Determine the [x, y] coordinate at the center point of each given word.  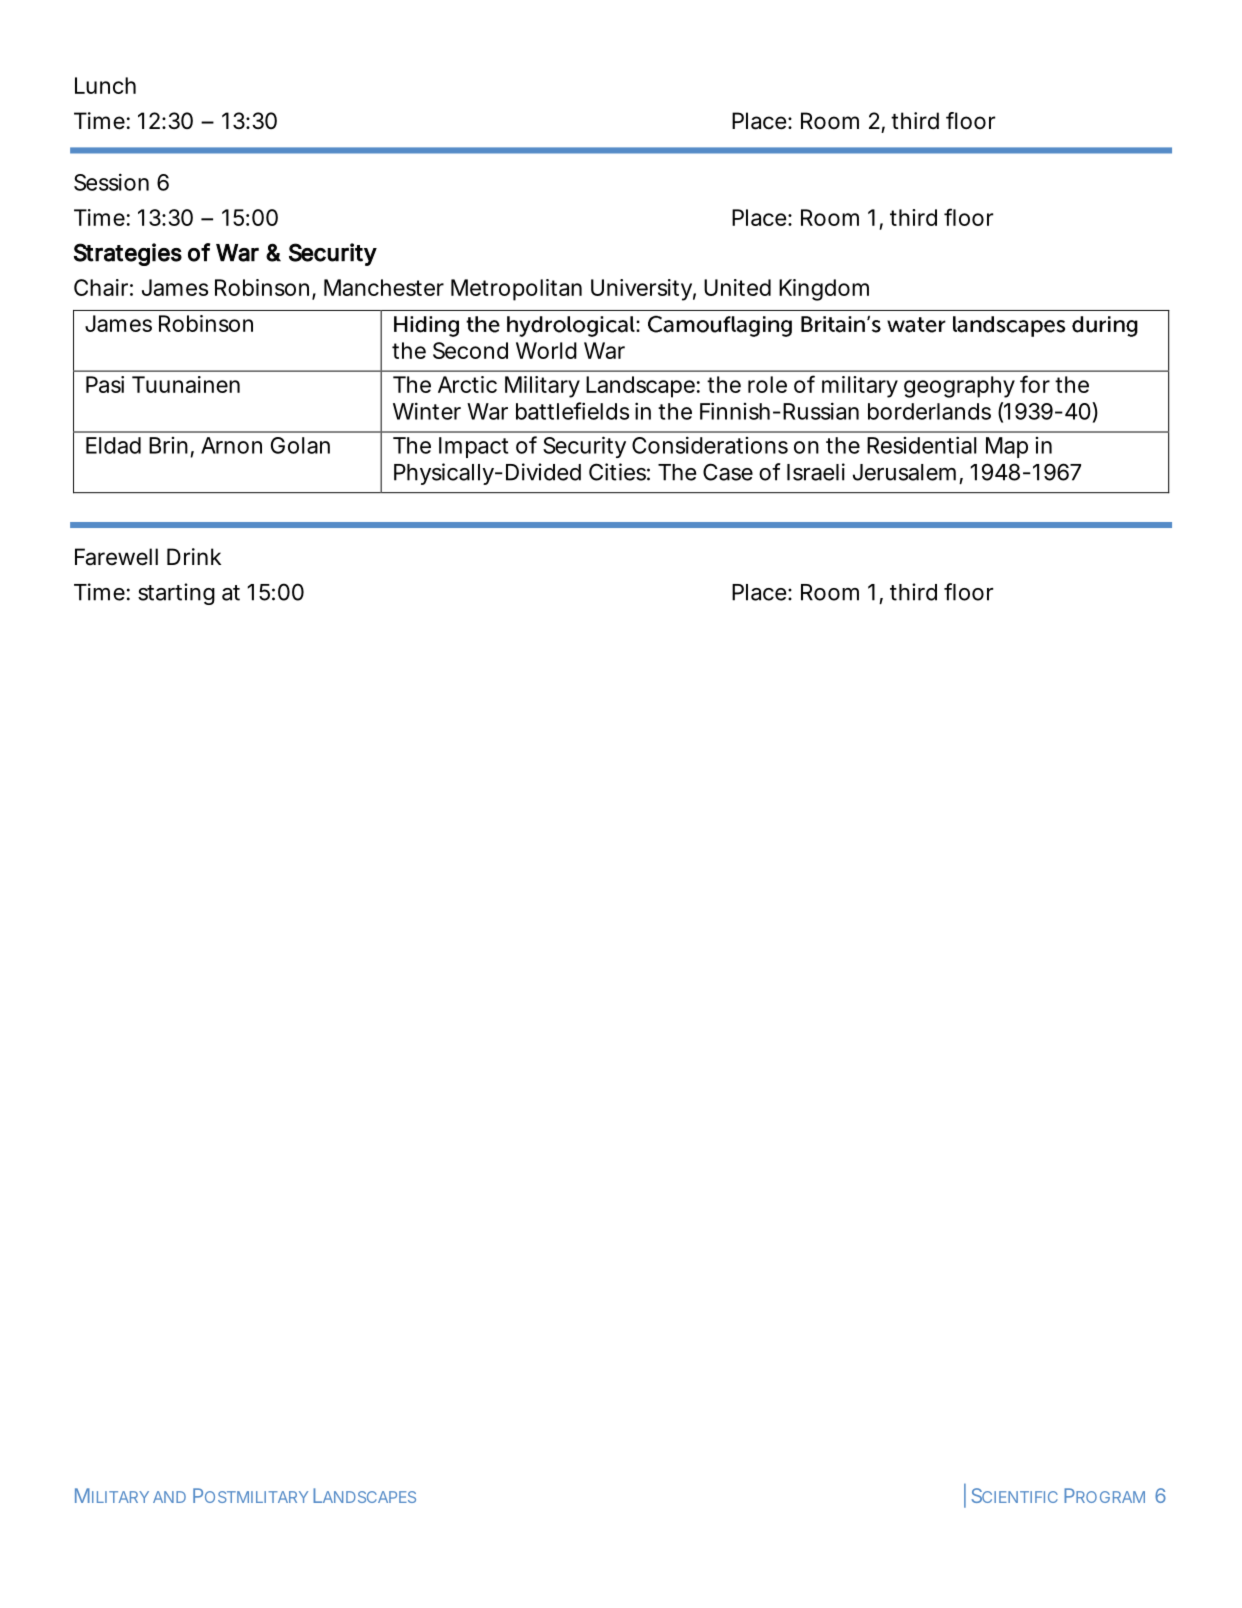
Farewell [116, 557]
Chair [101, 287]
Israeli [816, 472]
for [1035, 384]
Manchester [384, 287]
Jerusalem [903, 472]
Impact [473, 447]
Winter [427, 411]
